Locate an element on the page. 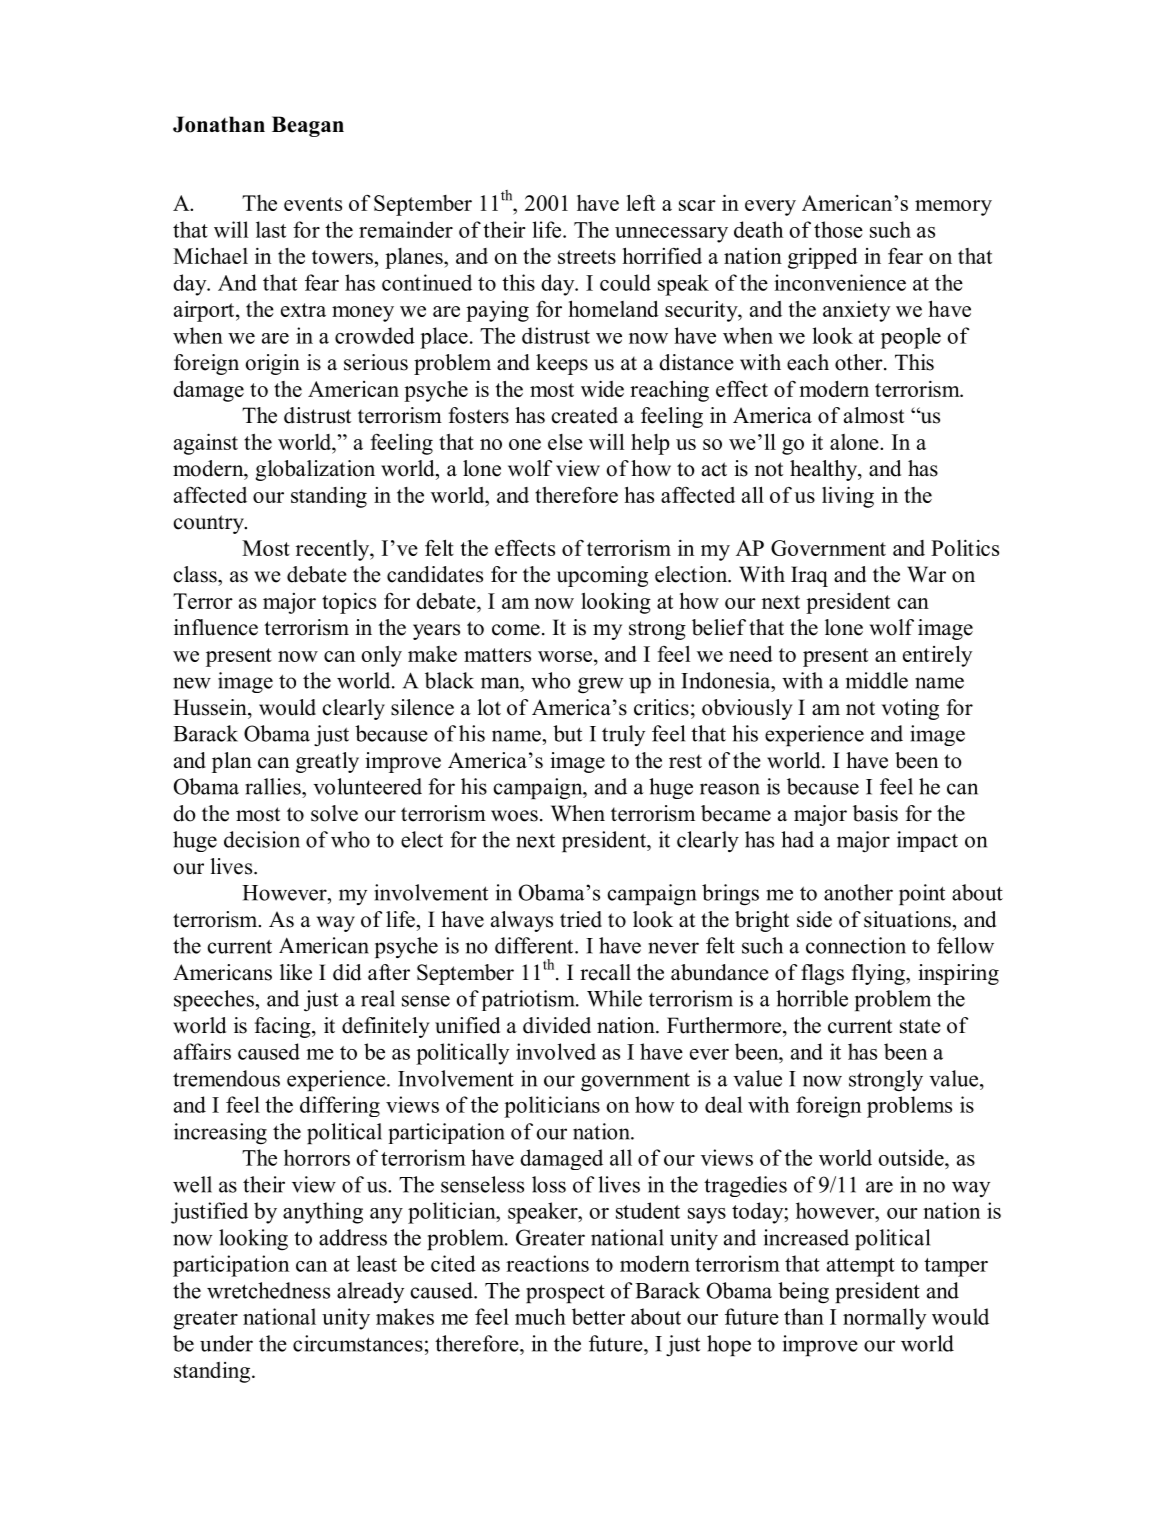  last is located at coordinates (271, 229).
